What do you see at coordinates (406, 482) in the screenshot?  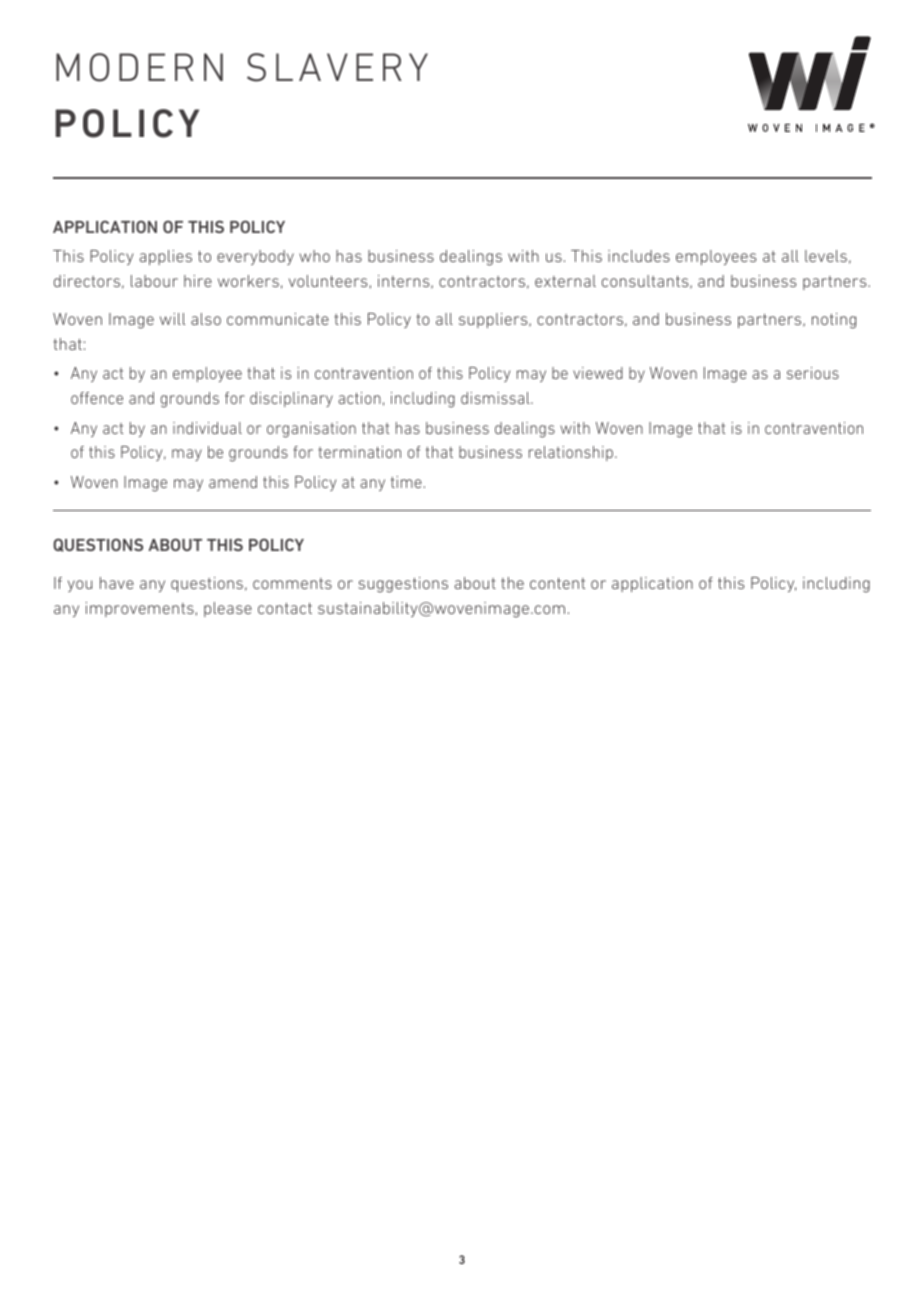 I see `time` at bounding box center [406, 482].
